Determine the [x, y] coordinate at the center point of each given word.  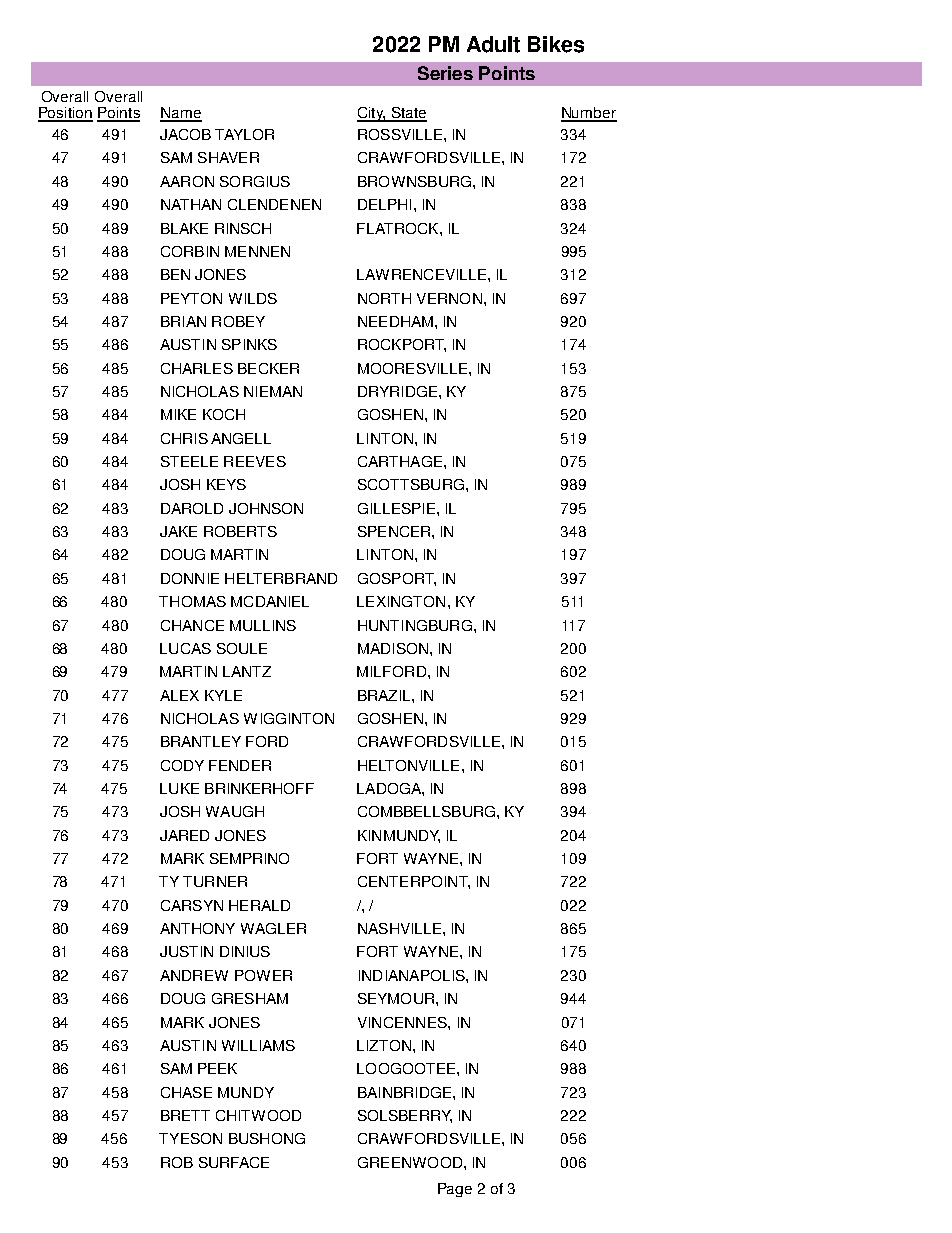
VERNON [449, 298]
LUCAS [185, 648]
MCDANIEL [270, 601]
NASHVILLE [401, 928]
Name [181, 114]
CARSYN [192, 905]
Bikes [556, 44]
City [371, 114]
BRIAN [183, 321]
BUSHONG [267, 1138]
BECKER [268, 368]
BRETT [185, 1115]
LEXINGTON [401, 601]
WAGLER [273, 928]
